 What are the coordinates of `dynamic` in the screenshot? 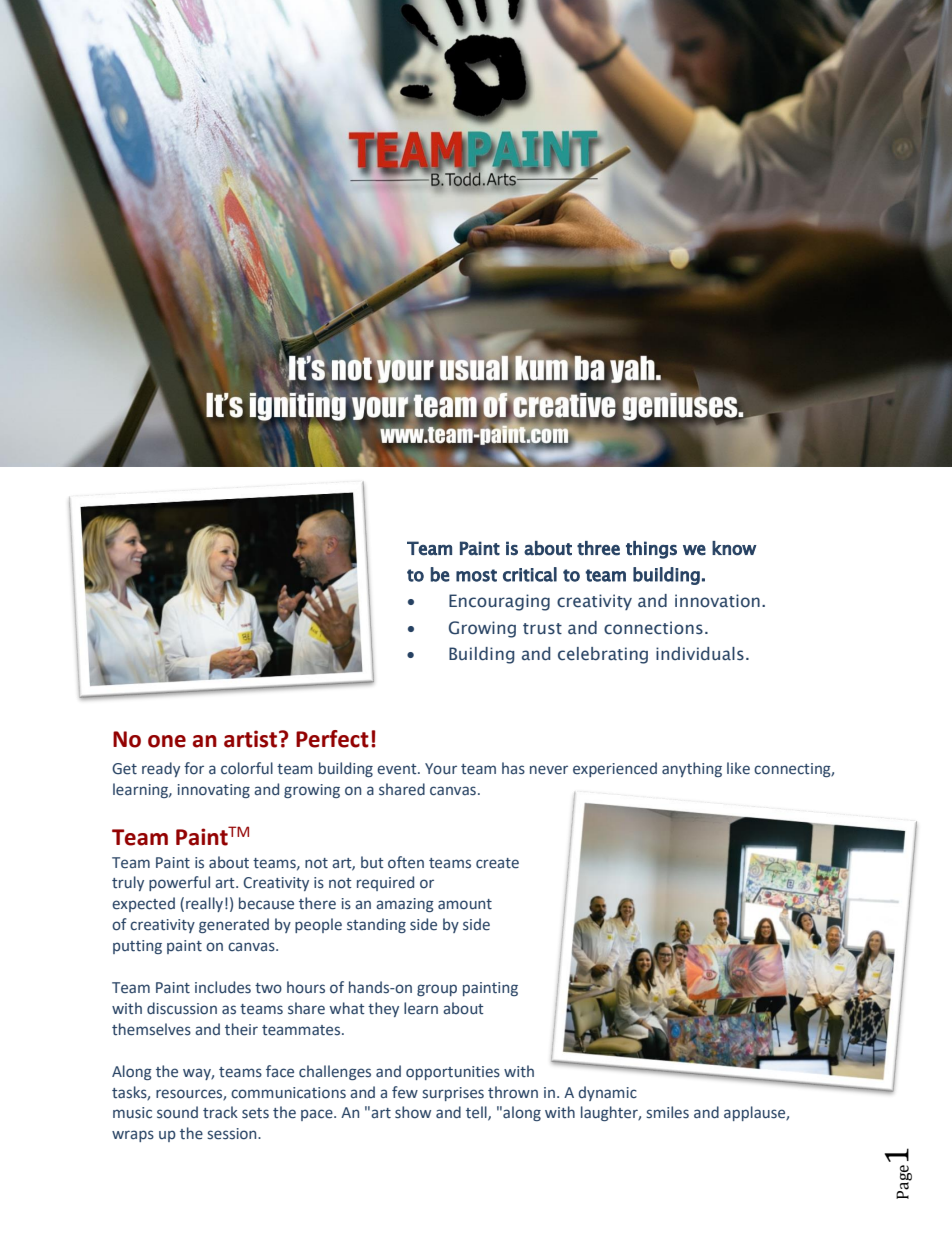 It's located at (607, 1093).
